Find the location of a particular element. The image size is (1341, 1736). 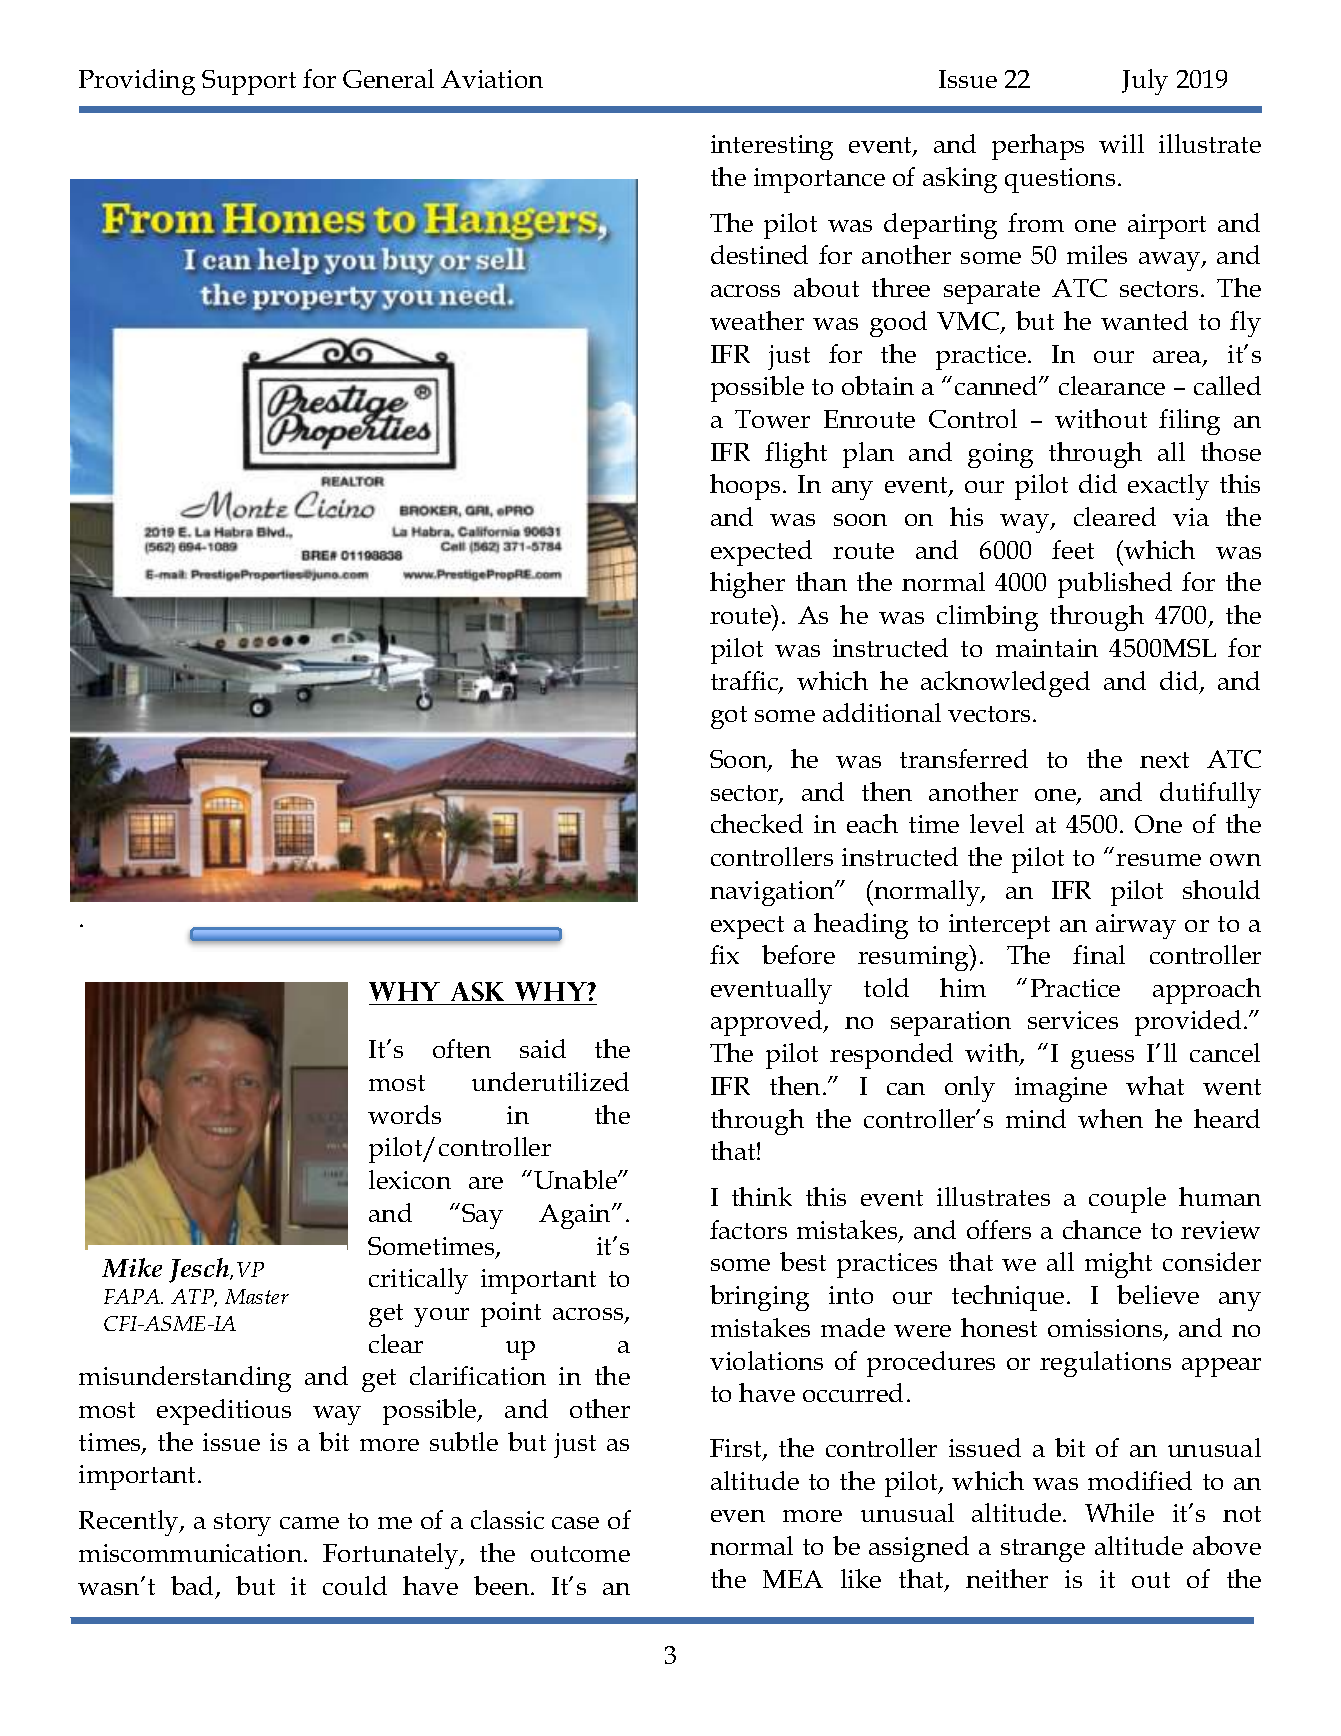

lexicon is located at coordinates (410, 1179).
